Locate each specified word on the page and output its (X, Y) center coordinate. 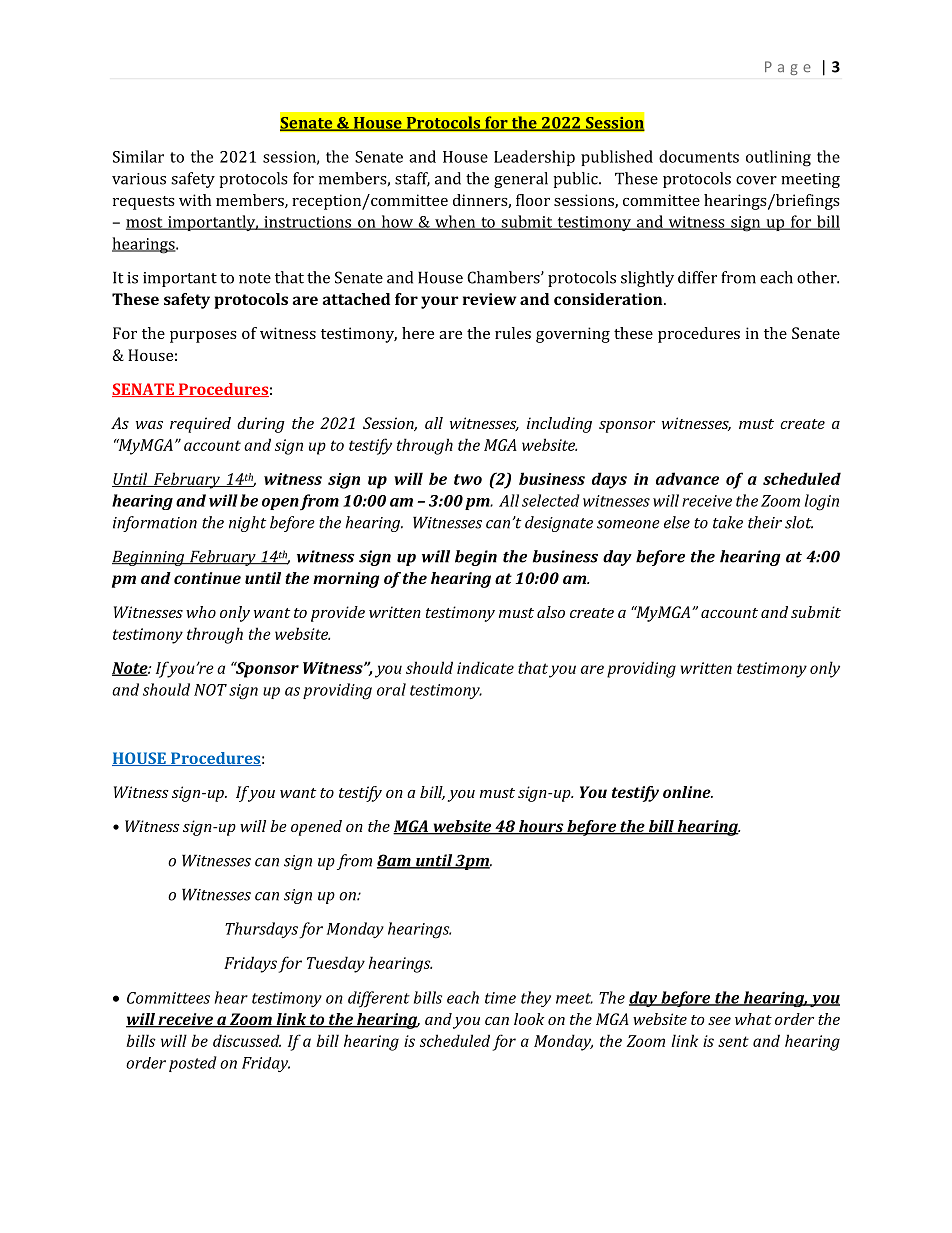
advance (687, 478)
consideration (609, 299)
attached (356, 299)
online (688, 792)
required (200, 425)
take (728, 522)
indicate (485, 667)
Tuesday (336, 964)
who (201, 612)
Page (788, 68)
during (261, 425)
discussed (247, 1040)
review (489, 299)
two (468, 479)
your (439, 302)
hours (541, 827)
